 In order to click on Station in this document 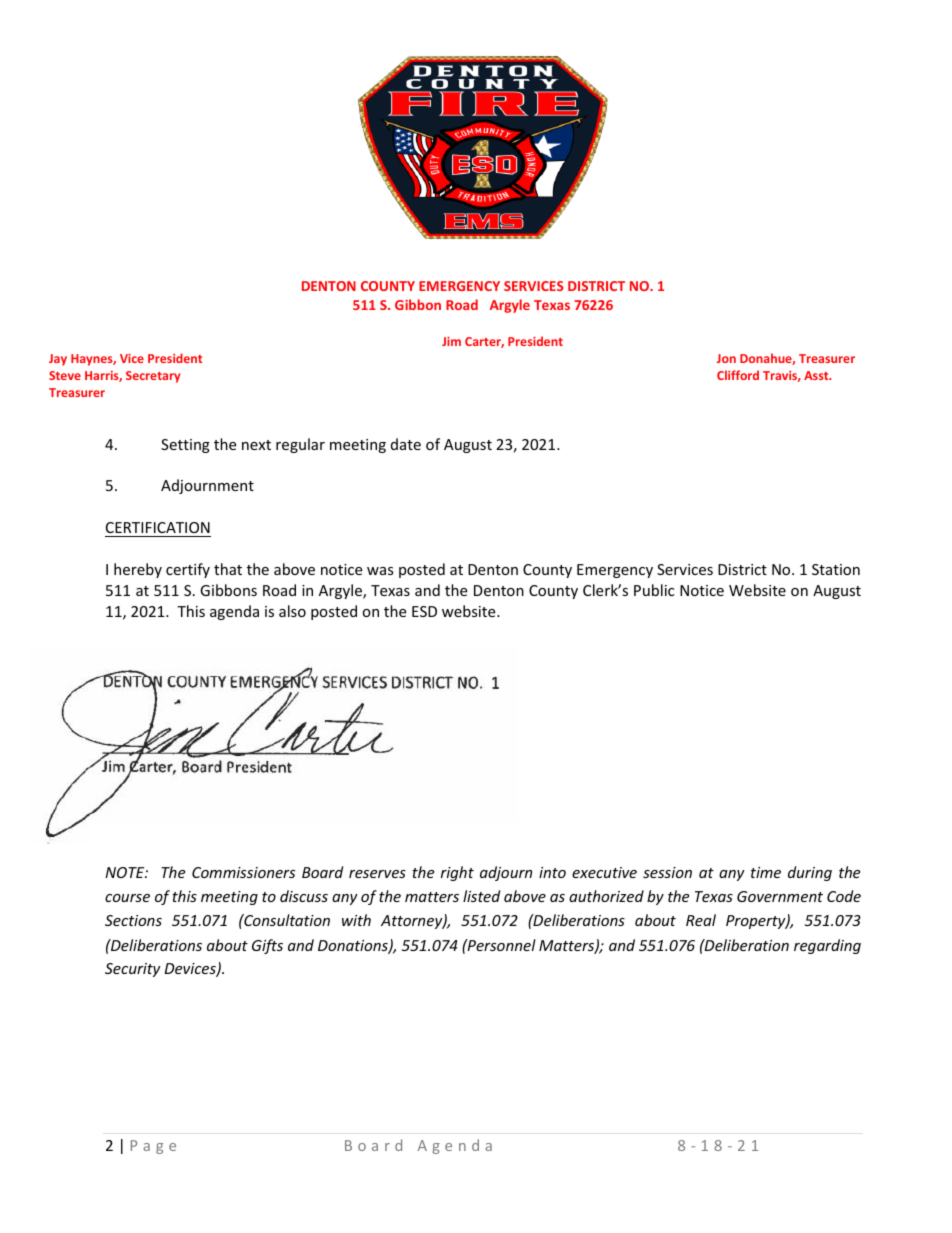, I will do `click(836, 569)`.
